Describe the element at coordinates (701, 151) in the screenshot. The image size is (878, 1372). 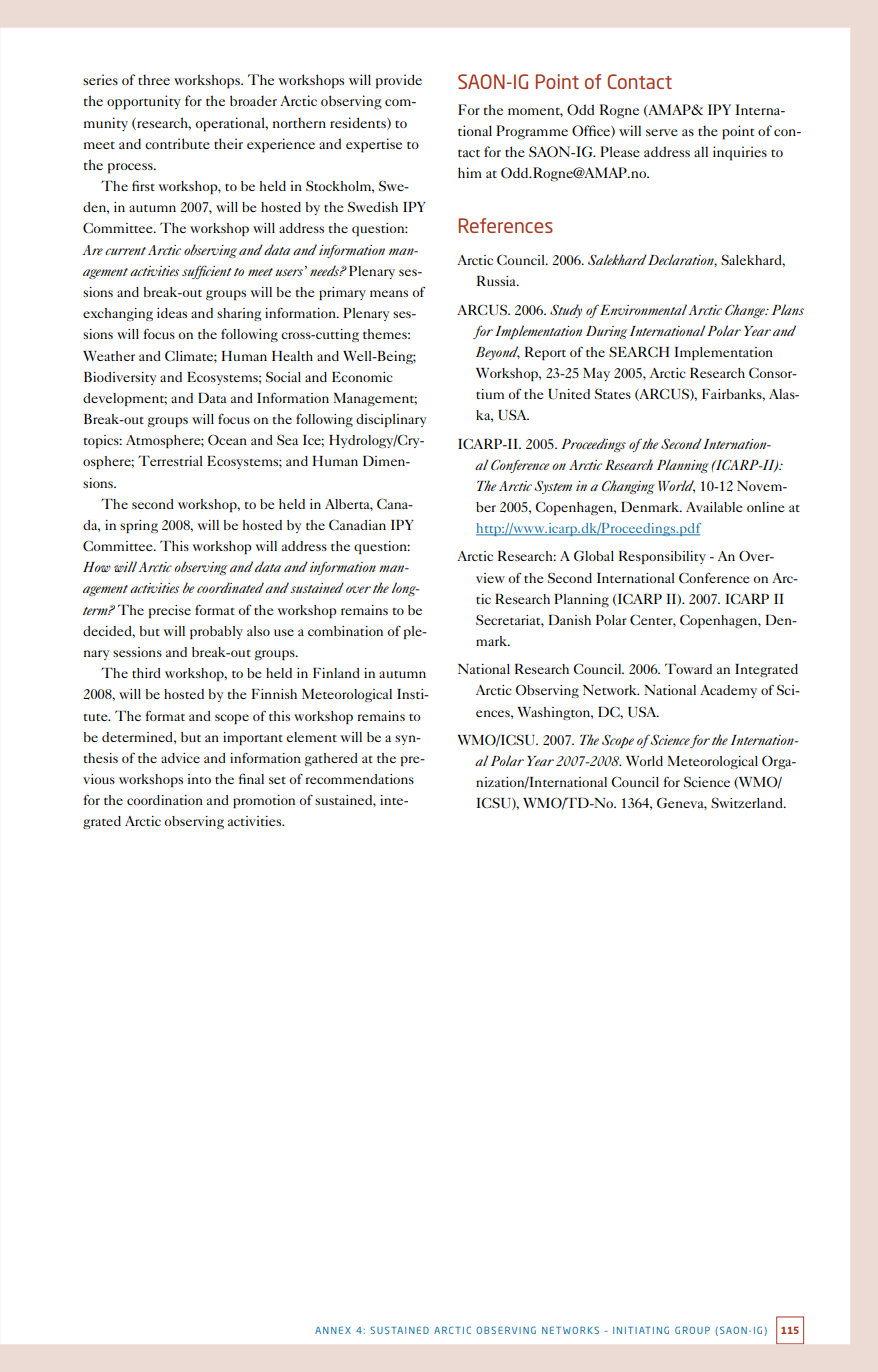
I see `all` at that location.
